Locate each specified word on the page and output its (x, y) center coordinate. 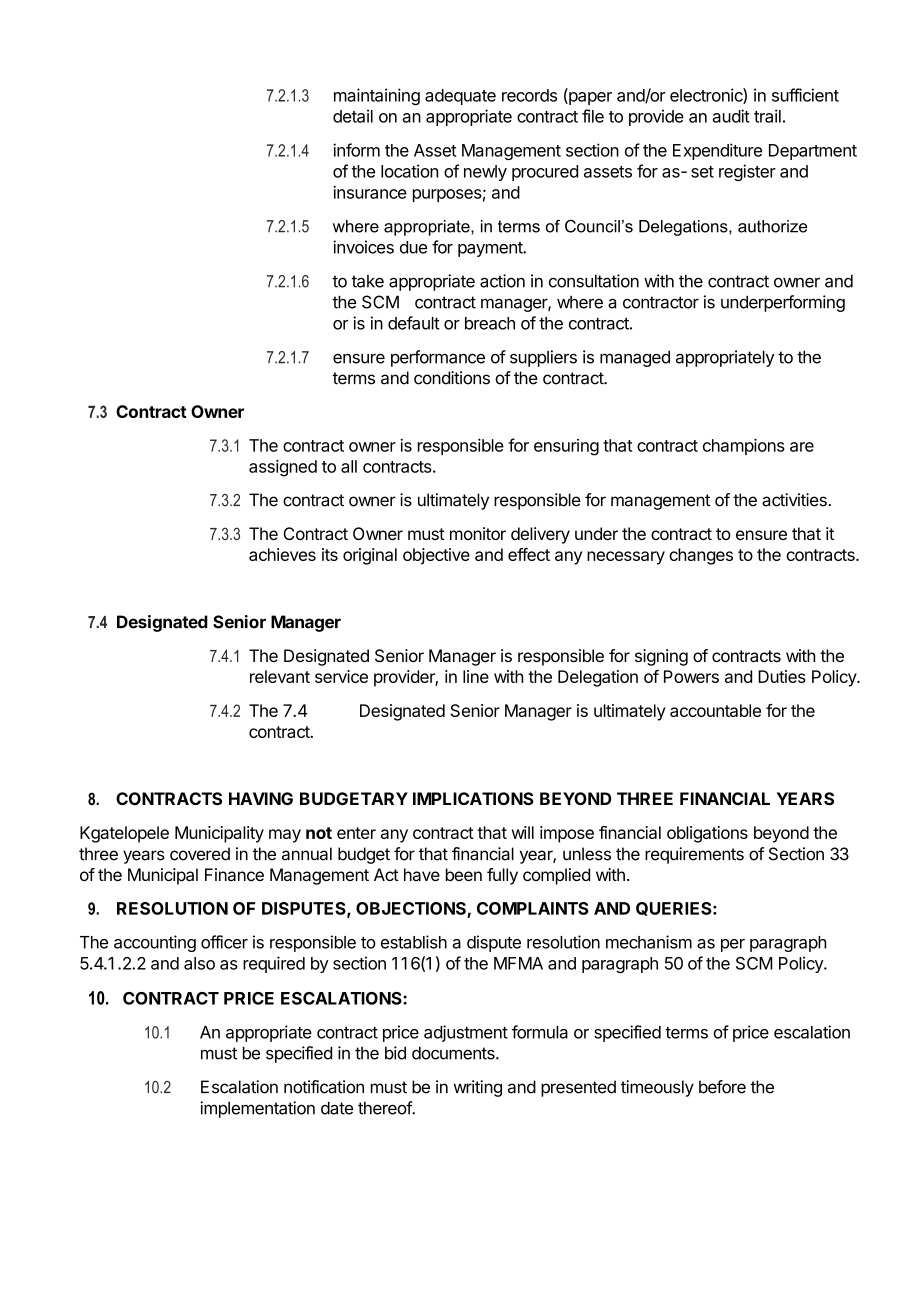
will (523, 832)
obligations (707, 834)
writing (477, 1088)
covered (200, 854)
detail (353, 116)
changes (701, 556)
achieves (282, 554)
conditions (452, 378)
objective (436, 556)
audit (731, 116)
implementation (257, 1109)
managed (635, 358)
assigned (283, 468)
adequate (460, 97)
